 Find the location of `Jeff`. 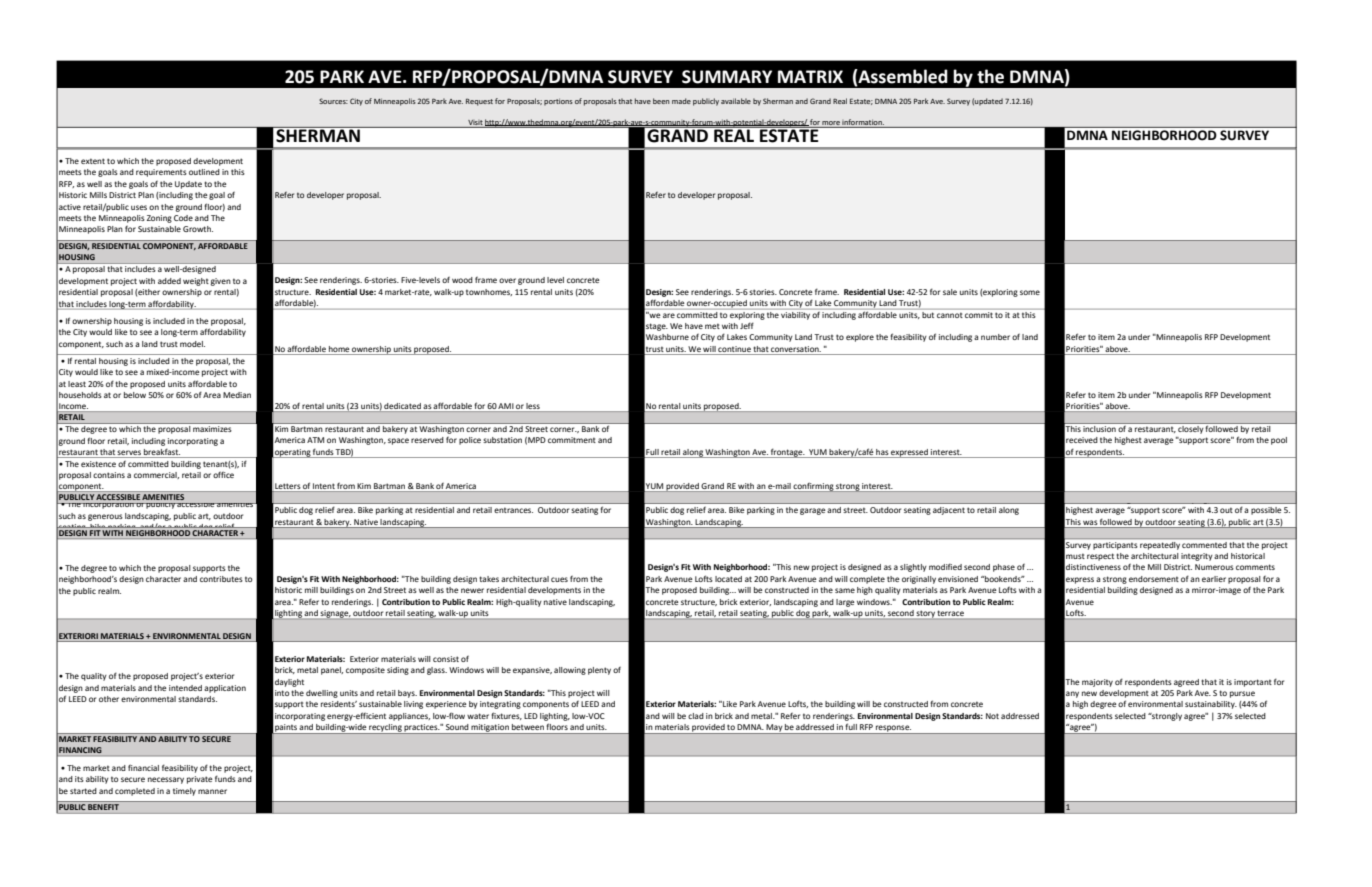

Jeff is located at coordinates (747, 325).
